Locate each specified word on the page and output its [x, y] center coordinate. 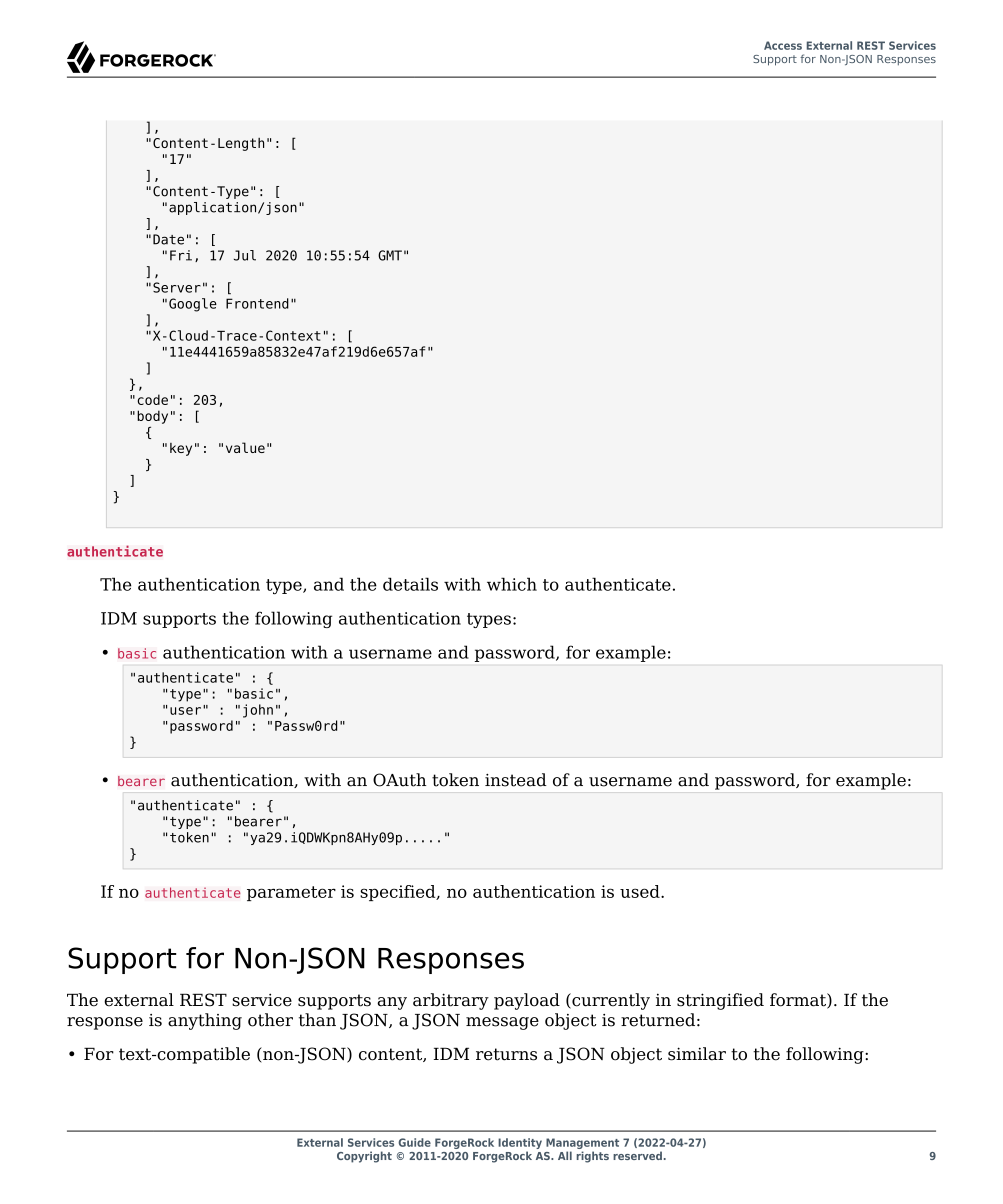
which [512, 584]
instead [516, 780]
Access [783, 45]
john [258, 711]
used [641, 891]
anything [205, 1021]
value [245, 447]
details [410, 584]
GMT [390, 255]
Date [168, 239]
